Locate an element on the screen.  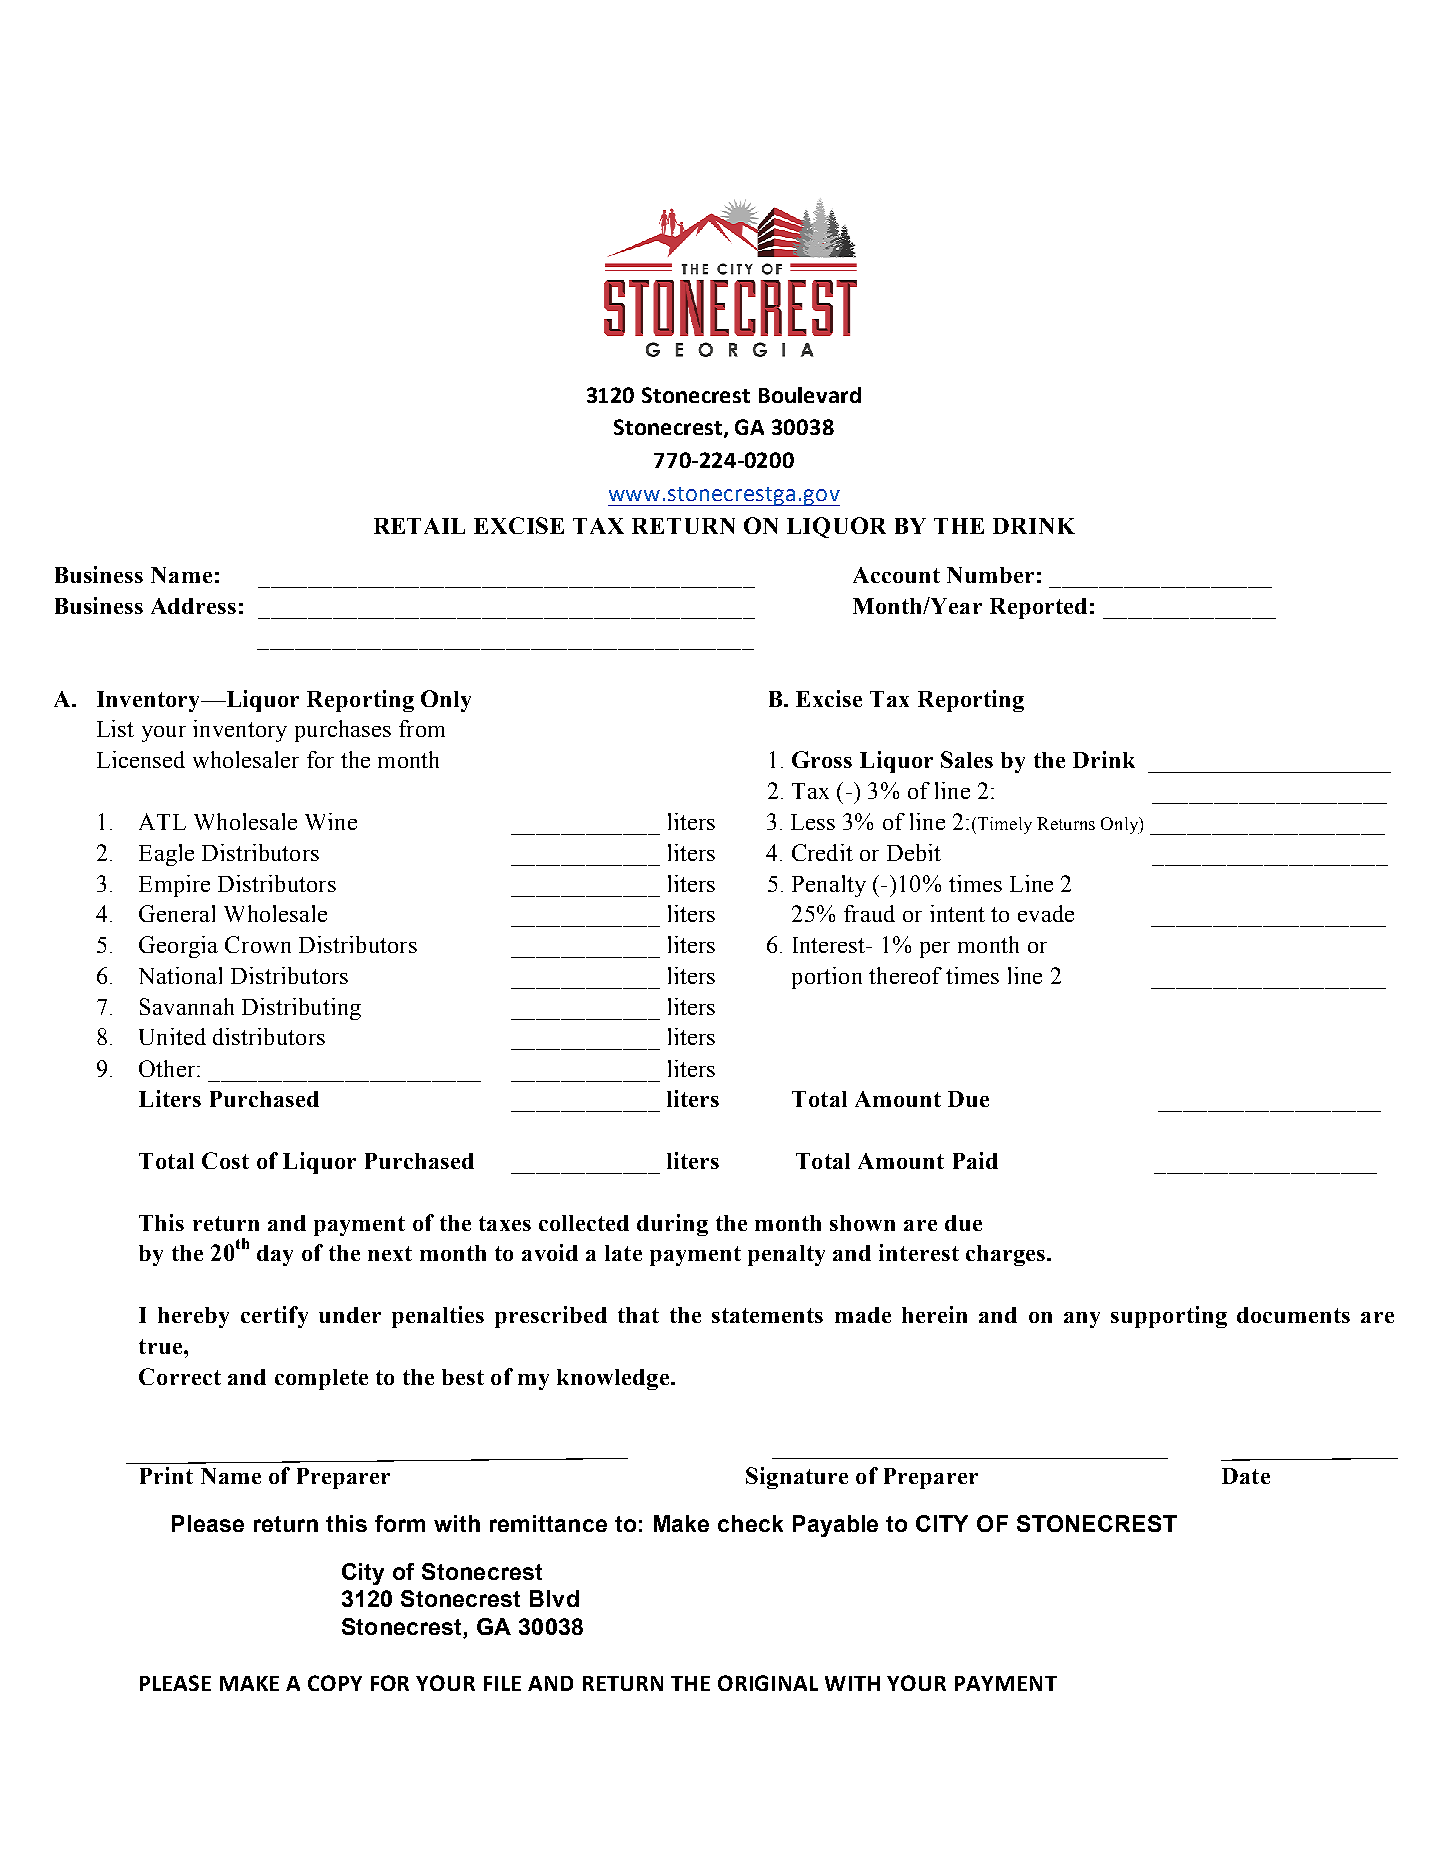
certify is located at coordinates (274, 1317).
